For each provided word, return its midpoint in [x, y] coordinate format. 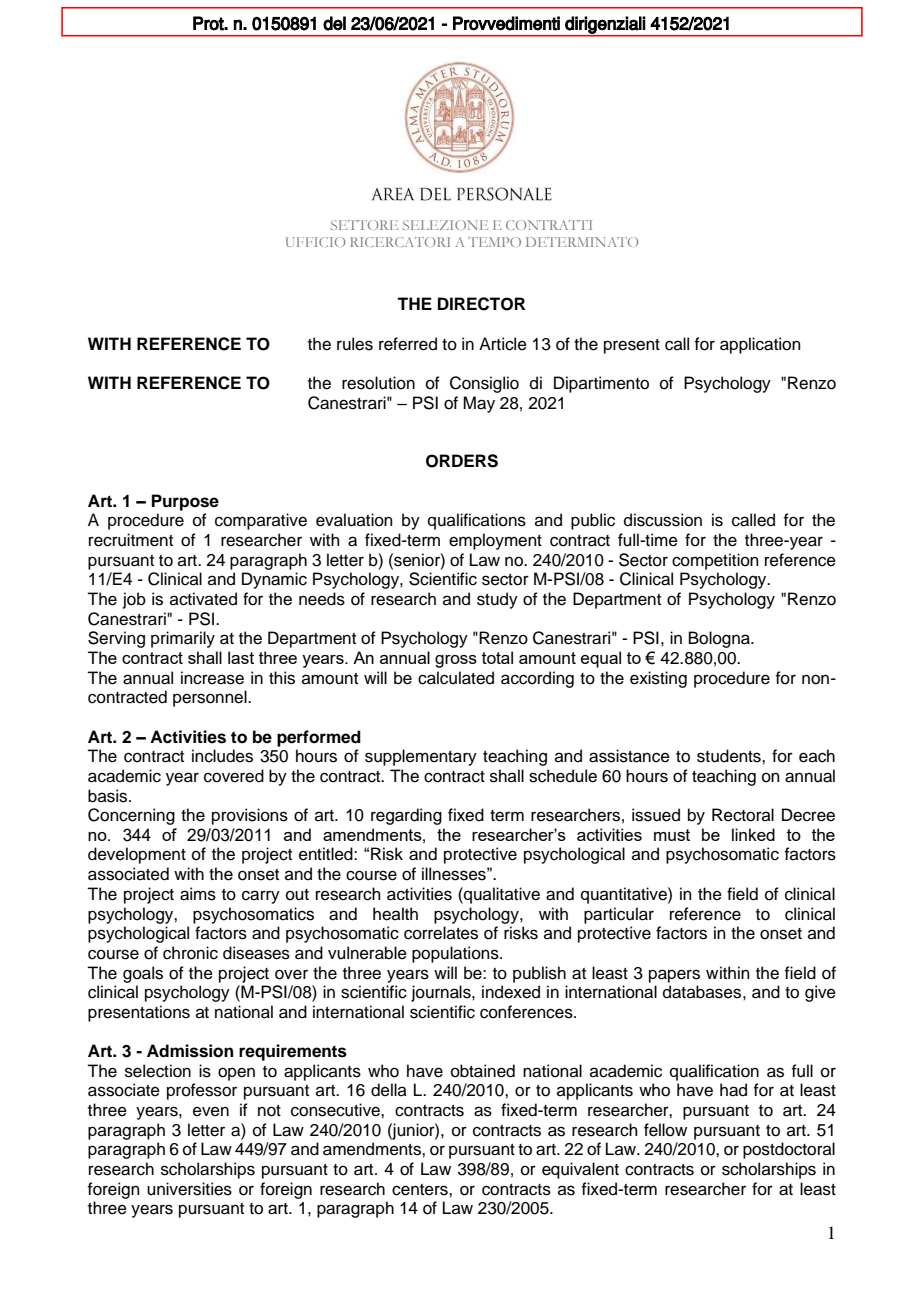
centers [421, 1190]
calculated [456, 678]
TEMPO [494, 242]
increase [212, 678]
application [760, 345]
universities [189, 1189]
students [730, 756]
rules [355, 344]
